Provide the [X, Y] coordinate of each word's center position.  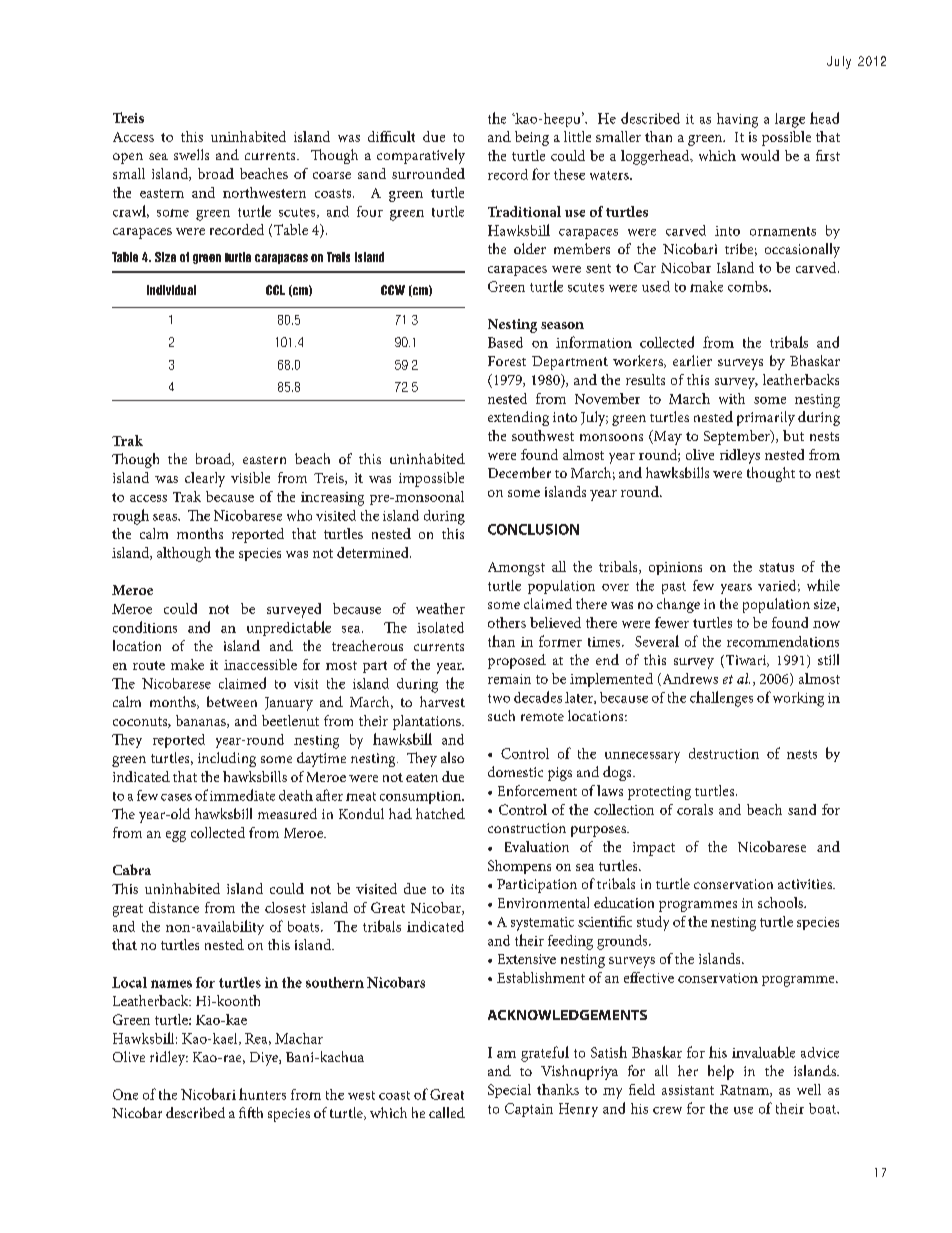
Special [509, 1091]
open [128, 158]
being [532, 138]
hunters [262, 1094]
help [721, 1072]
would [760, 155]
